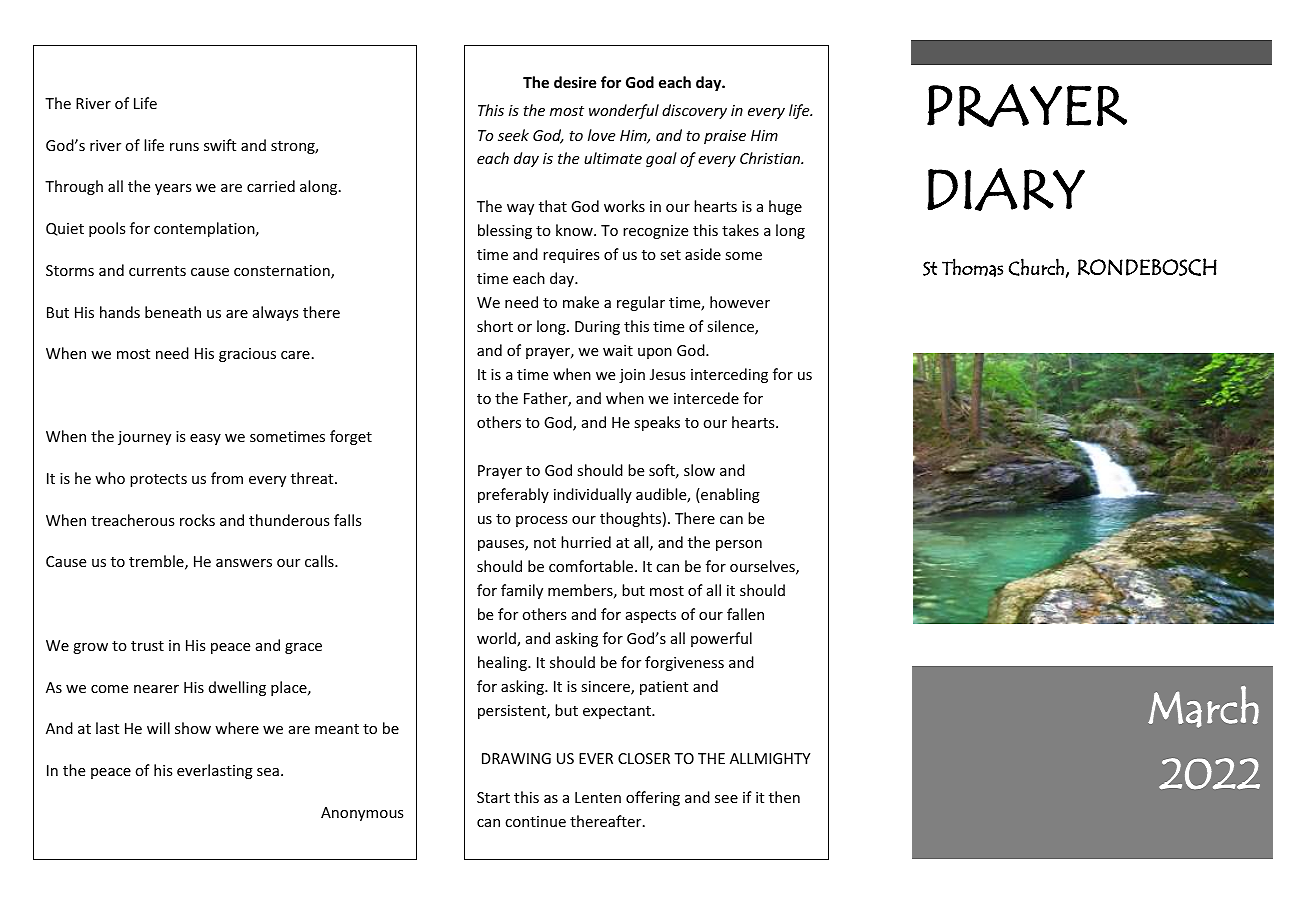  What do you see at coordinates (651, 616) in the screenshot?
I see `aspects` at bounding box center [651, 616].
